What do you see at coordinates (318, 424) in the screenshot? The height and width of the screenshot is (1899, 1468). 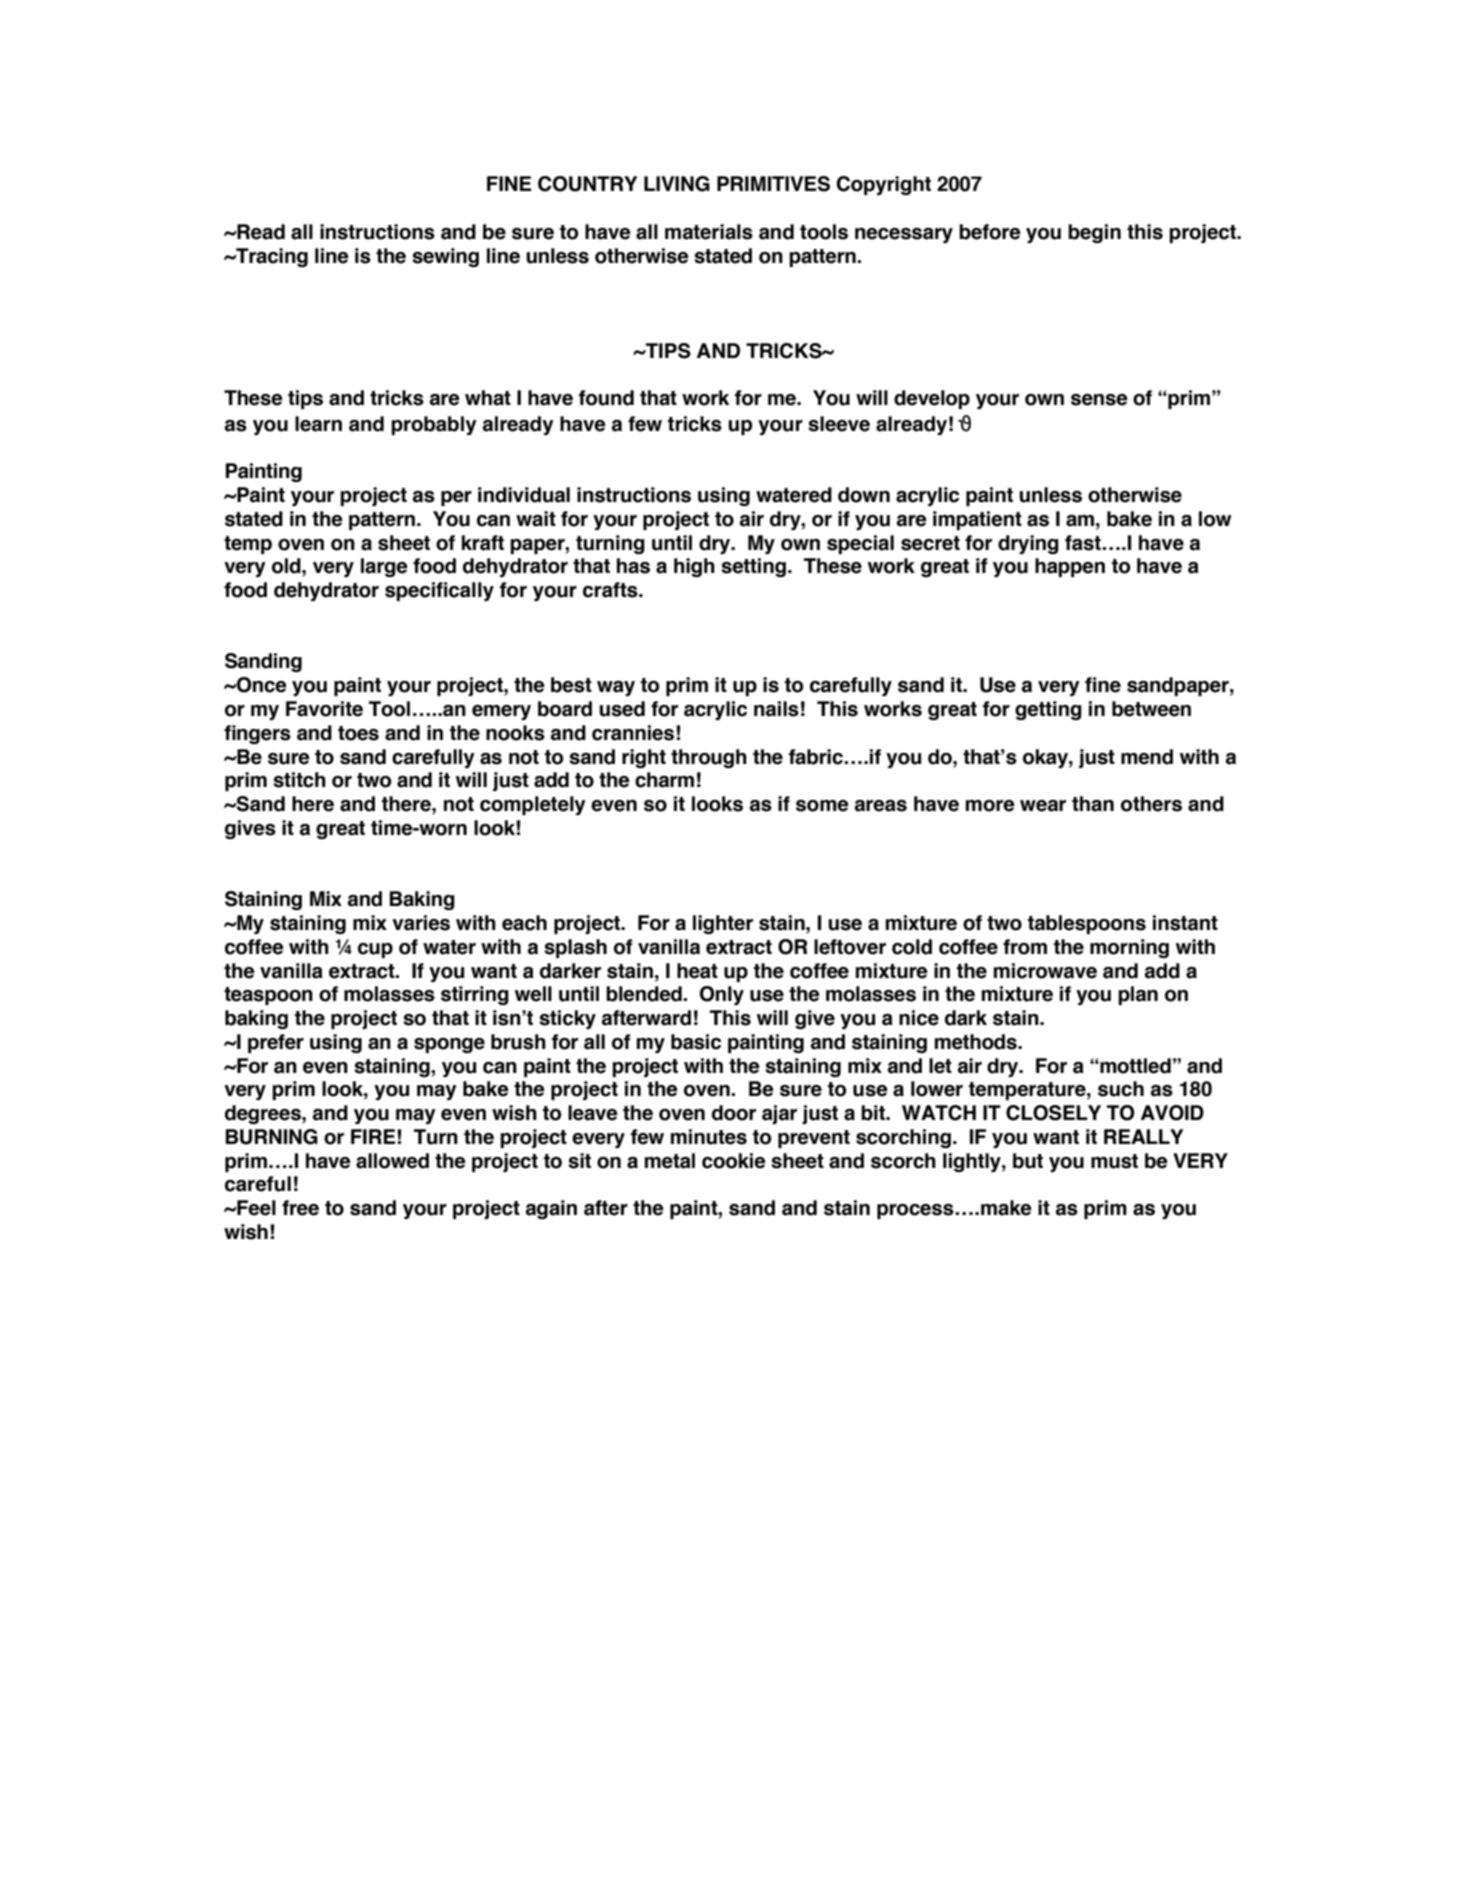 I see `learn` at bounding box center [318, 424].
